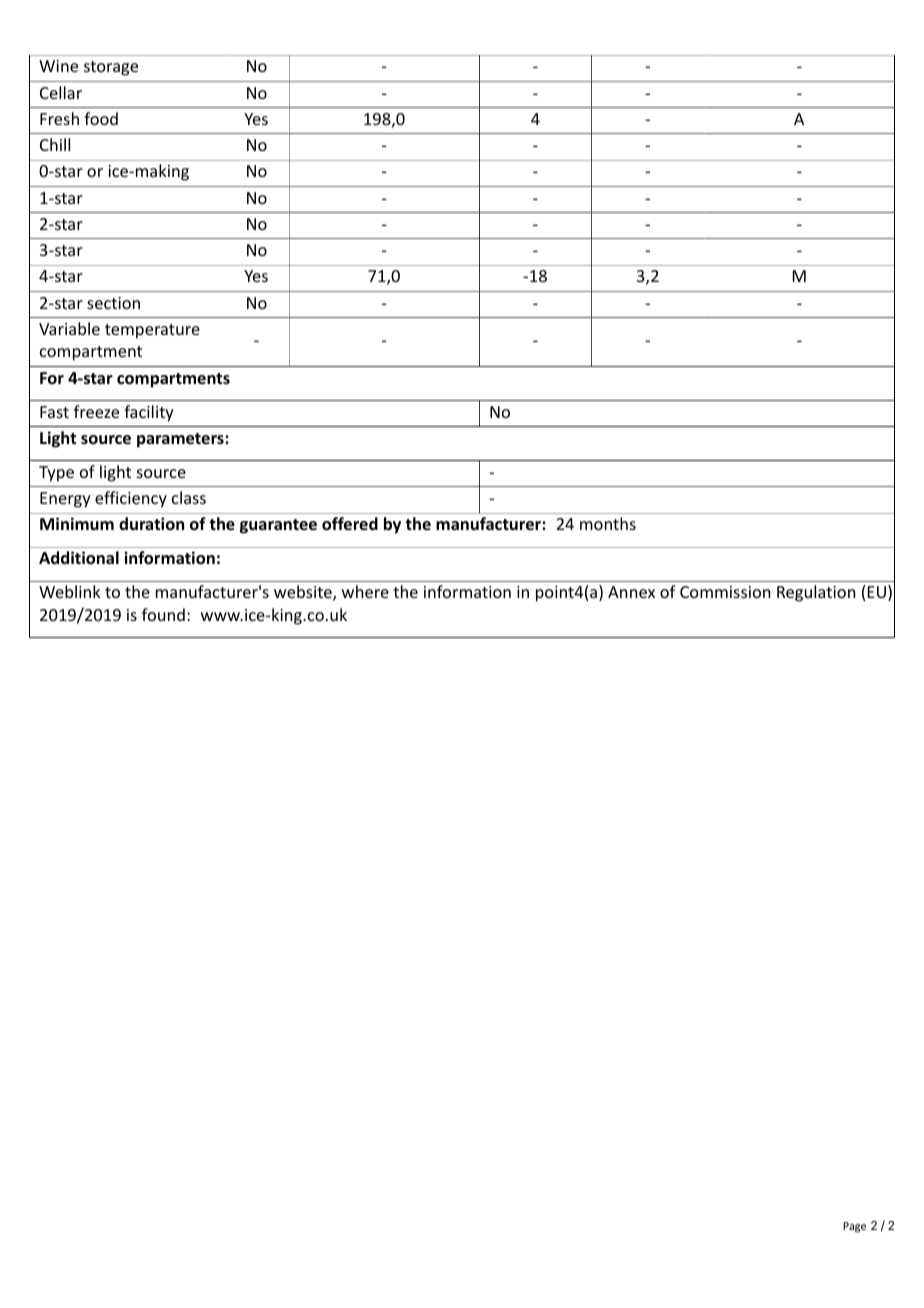 This image has height=1308, width=924. What do you see at coordinates (854, 1227) in the image?
I see `Page` at bounding box center [854, 1227].
